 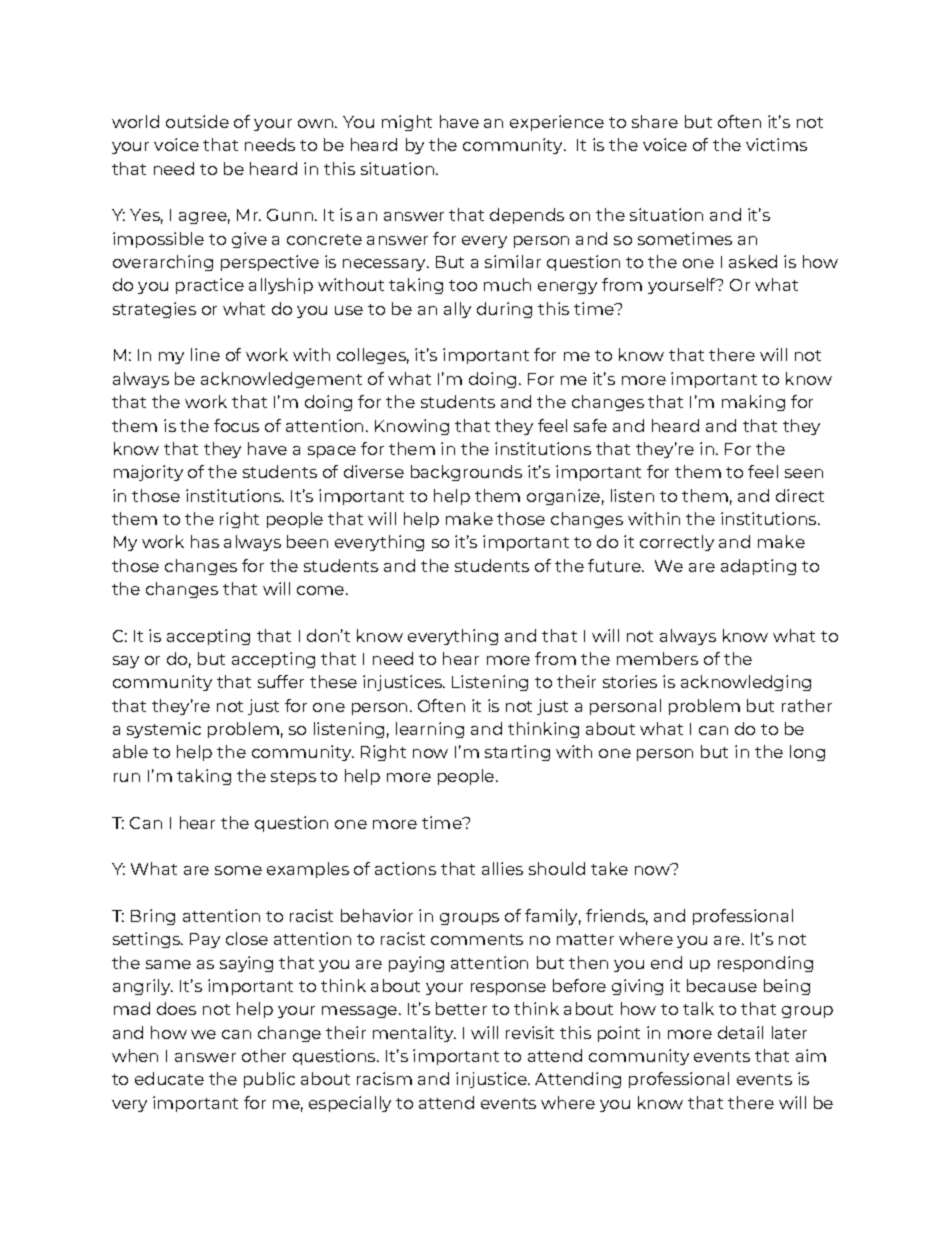 What do you see at coordinates (758, 567) in the screenshot?
I see `adapting` at bounding box center [758, 567].
